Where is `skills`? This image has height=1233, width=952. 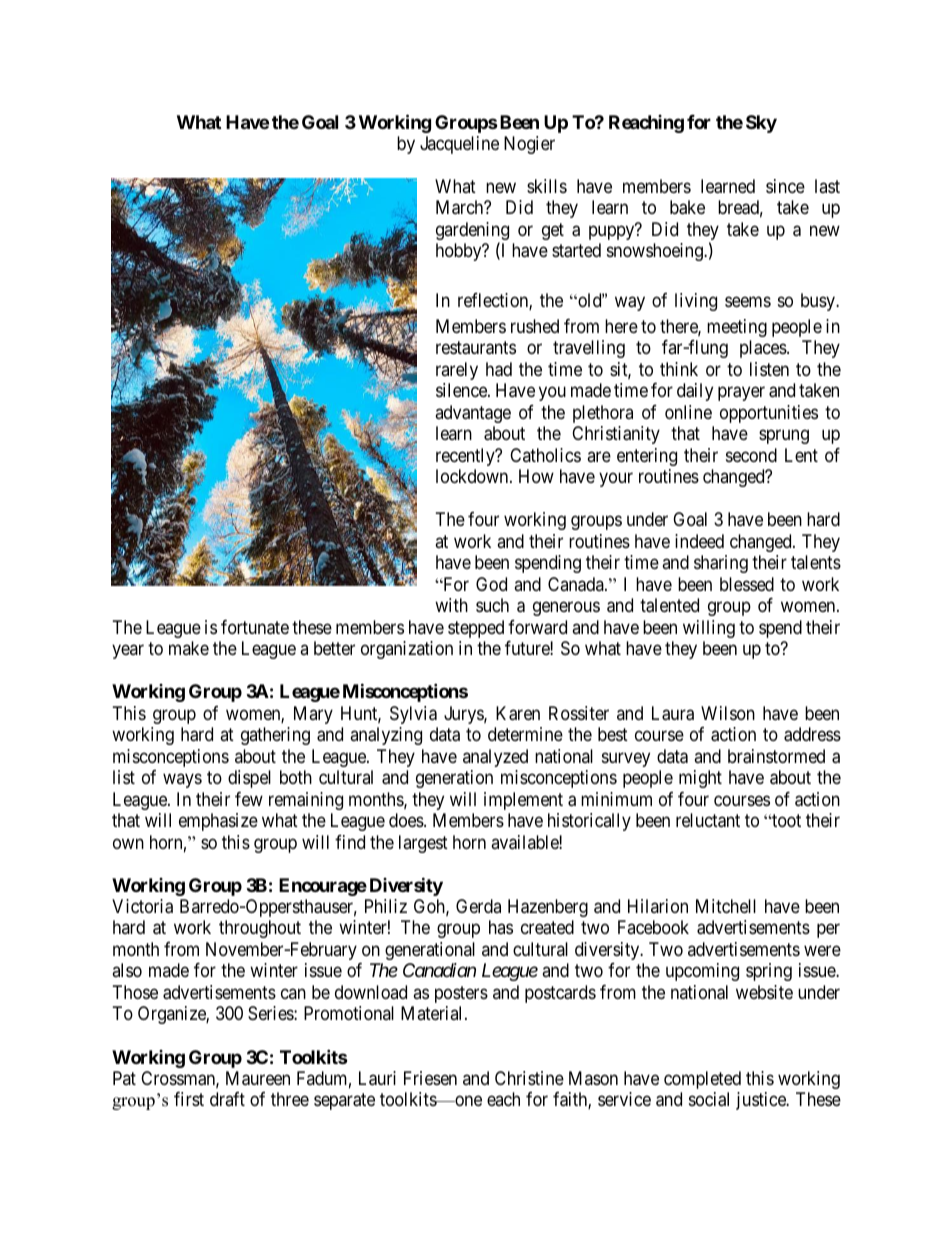 skills is located at coordinates (547, 186).
